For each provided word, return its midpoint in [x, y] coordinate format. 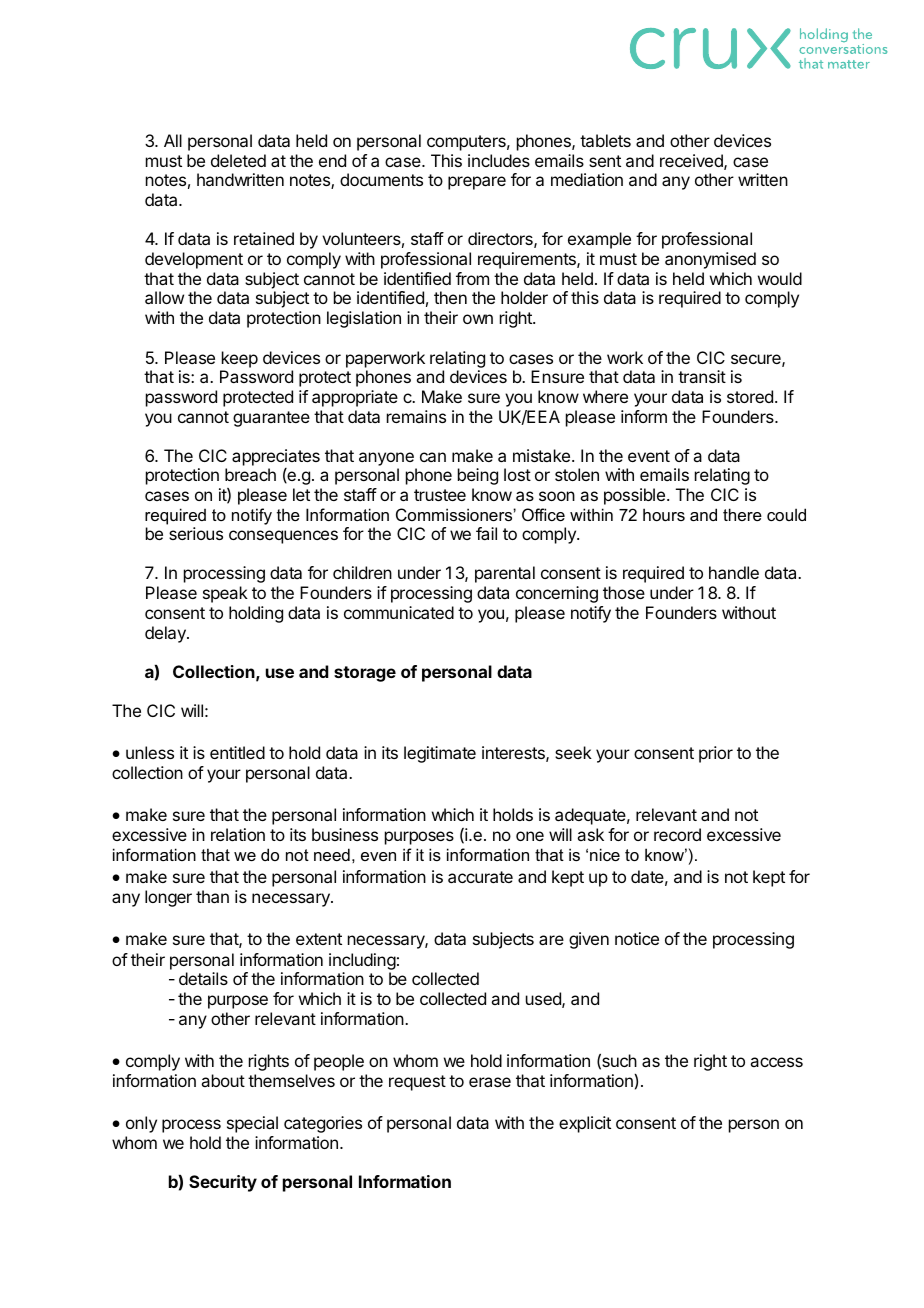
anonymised [710, 260]
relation [238, 834]
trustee [440, 495]
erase [490, 1082]
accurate [480, 877]
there [742, 514]
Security [223, 1183]
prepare [477, 183]
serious [196, 533]
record [677, 834]
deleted [238, 160]
